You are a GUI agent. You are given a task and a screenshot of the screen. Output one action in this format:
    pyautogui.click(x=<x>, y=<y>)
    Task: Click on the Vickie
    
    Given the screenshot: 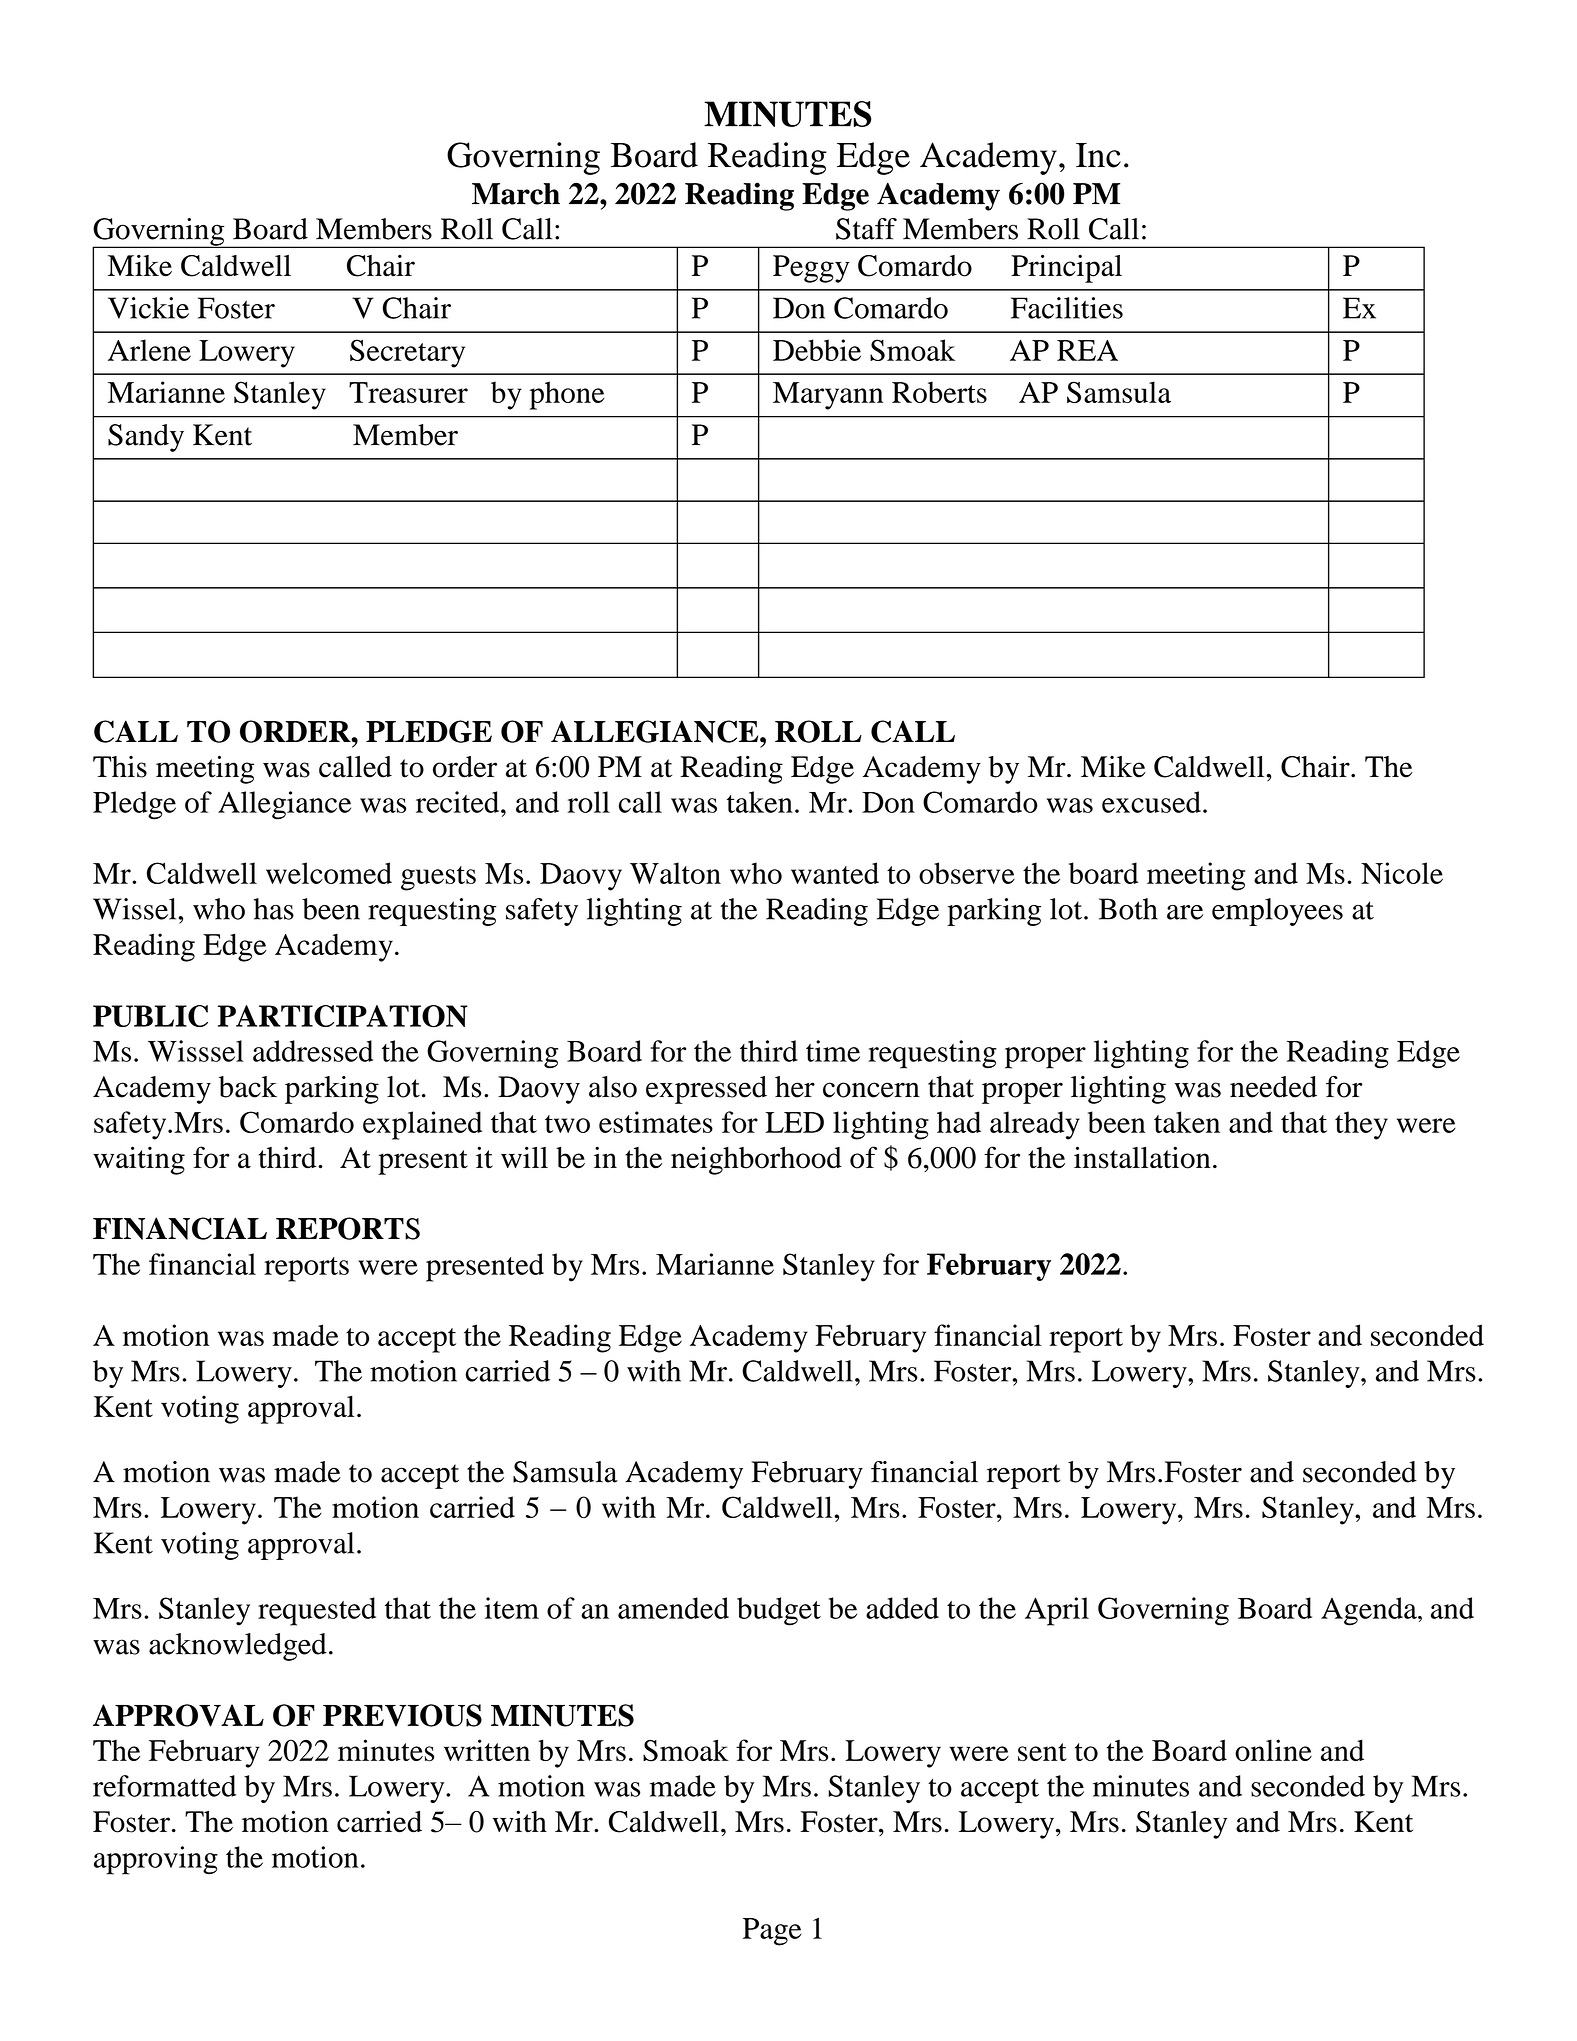 What is the action you would take?
    pyautogui.click(x=148, y=308)
